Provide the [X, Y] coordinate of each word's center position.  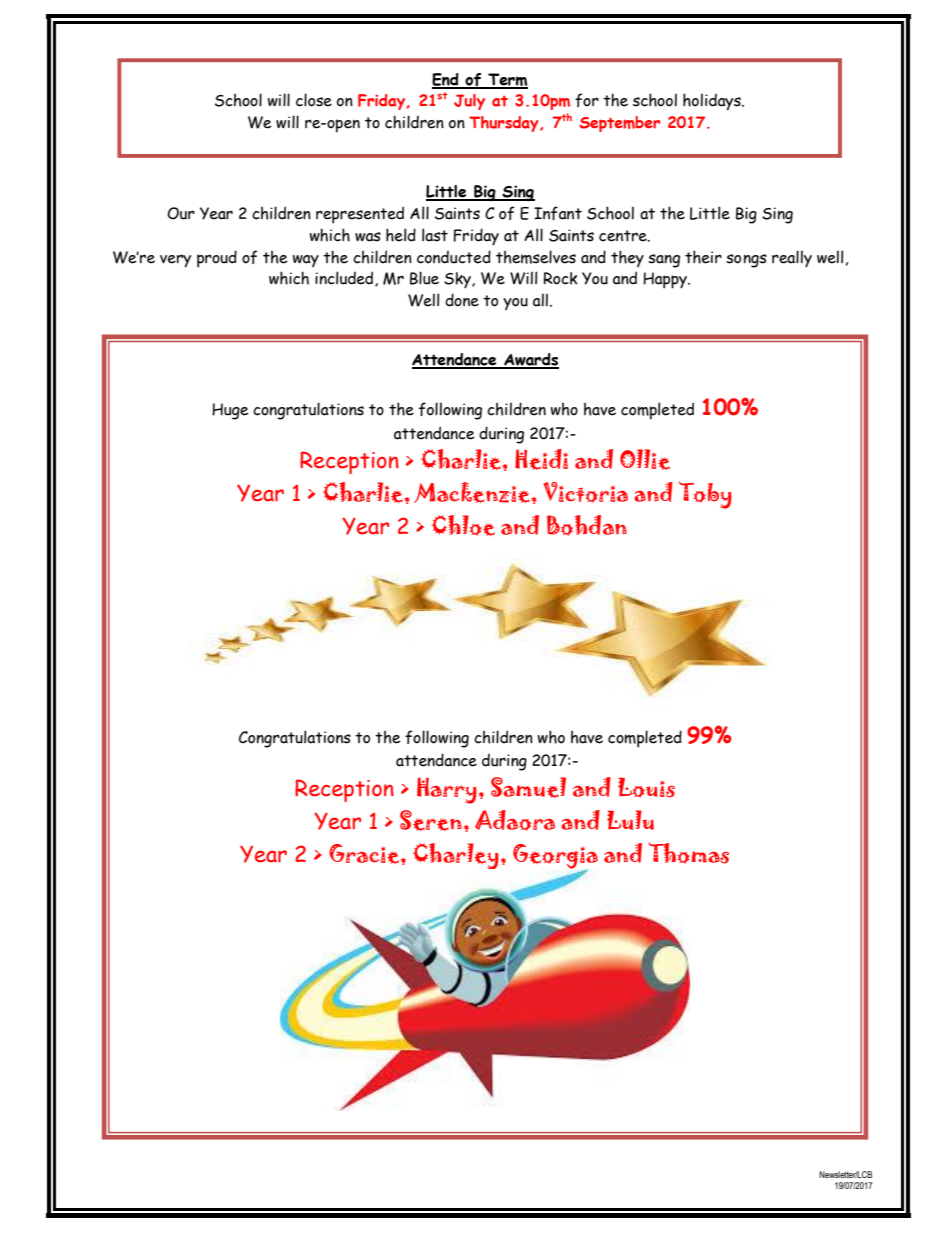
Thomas [689, 853]
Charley [456, 856]
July [469, 102]
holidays [713, 102]
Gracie [365, 854]
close [314, 100]
